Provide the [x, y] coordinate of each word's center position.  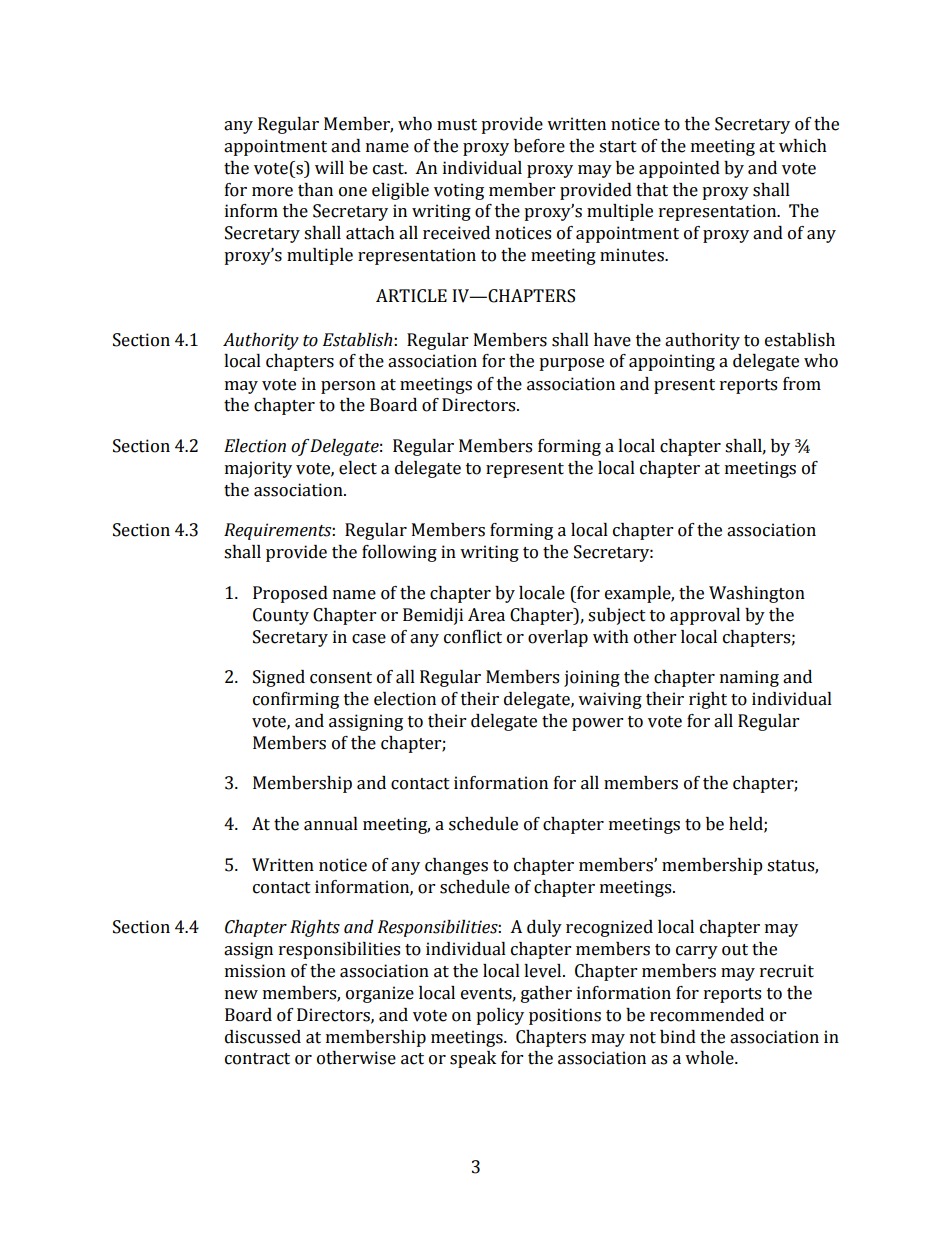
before [539, 146]
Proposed [290, 594]
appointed [679, 169]
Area [486, 615]
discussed [263, 1037]
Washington [757, 594]
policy [500, 1016]
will [329, 167]
